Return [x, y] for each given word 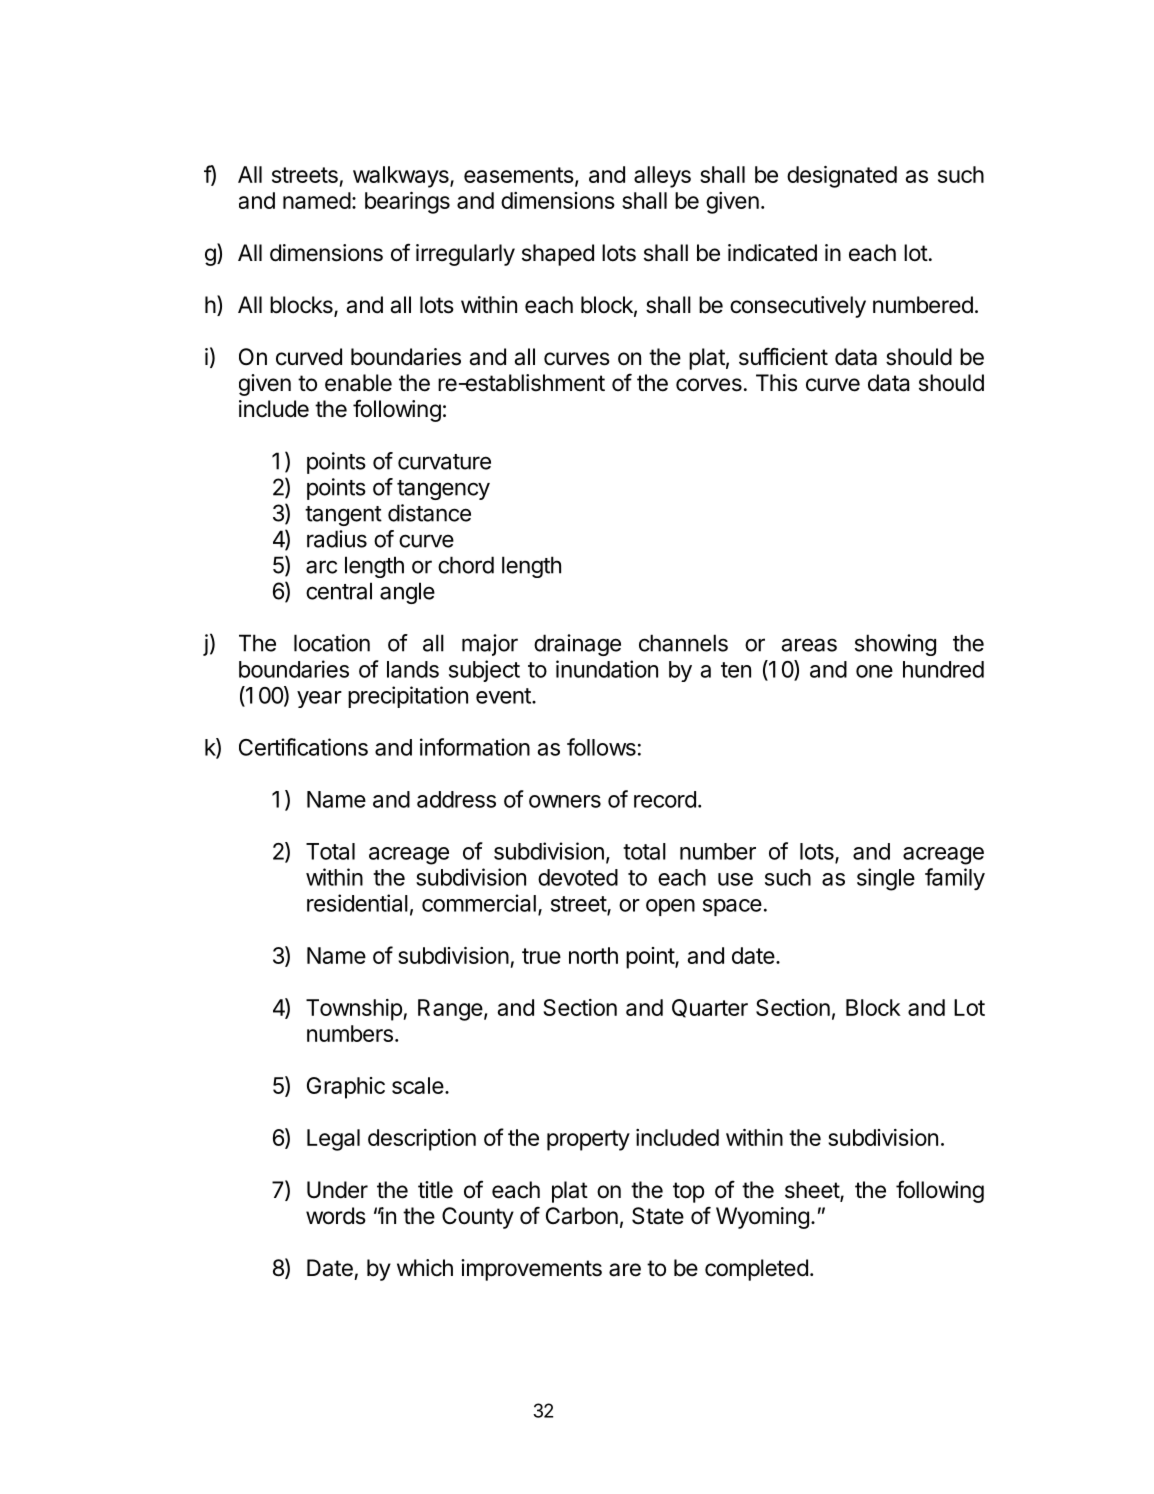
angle [407, 593]
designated [842, 177]
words [336, 1216]
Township [355, 1010]
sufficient [783, 356]
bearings [407, 203]
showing [895, 645]
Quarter [710, 1008]
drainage [577, 645]
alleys [662, 177]
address [456, 799]
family [955, 879]
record [665, 799]
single [886, 879]
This [776, 383]
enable [358, 383]
